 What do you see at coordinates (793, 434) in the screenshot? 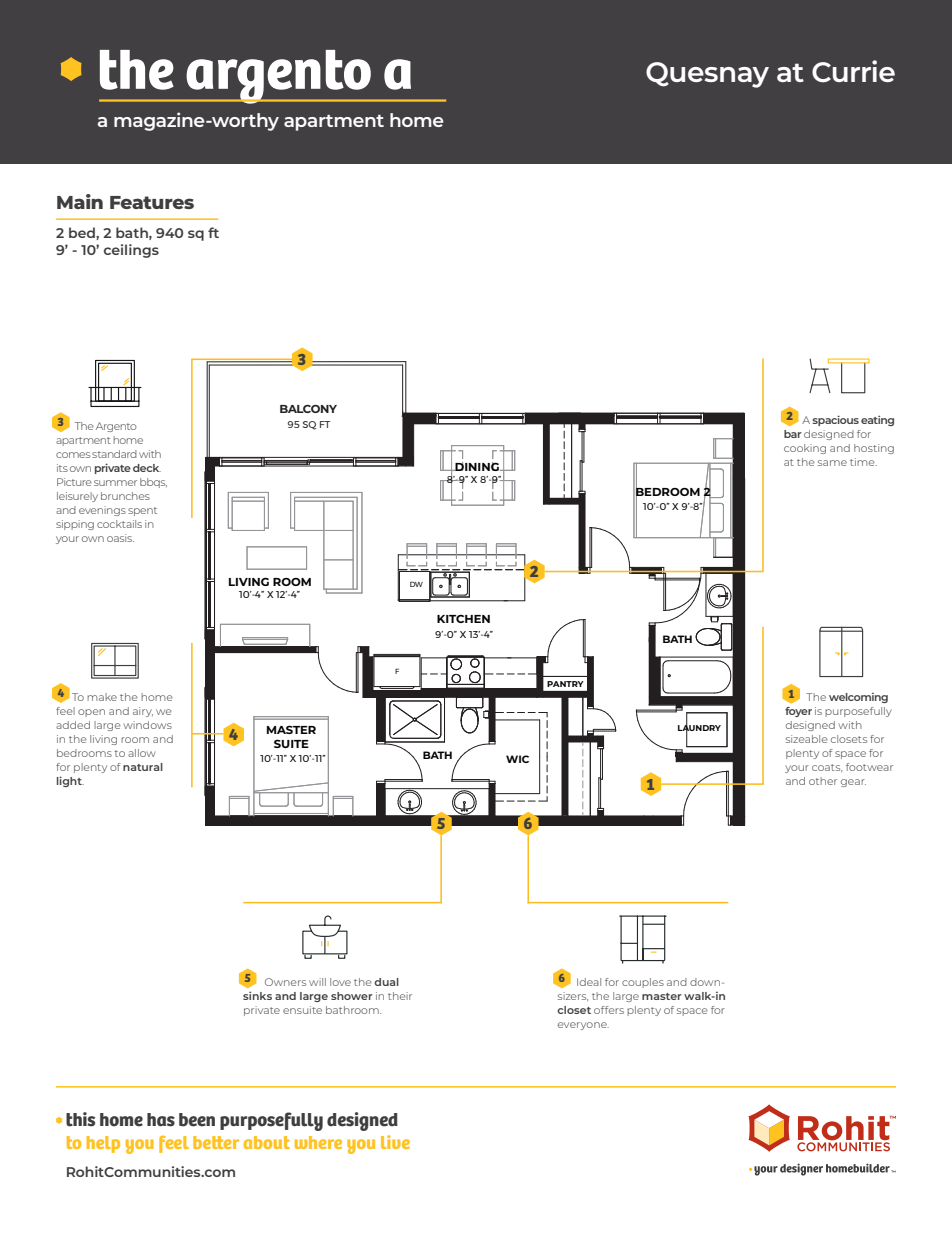
I see `bar` at bounding box center [793, 434].
